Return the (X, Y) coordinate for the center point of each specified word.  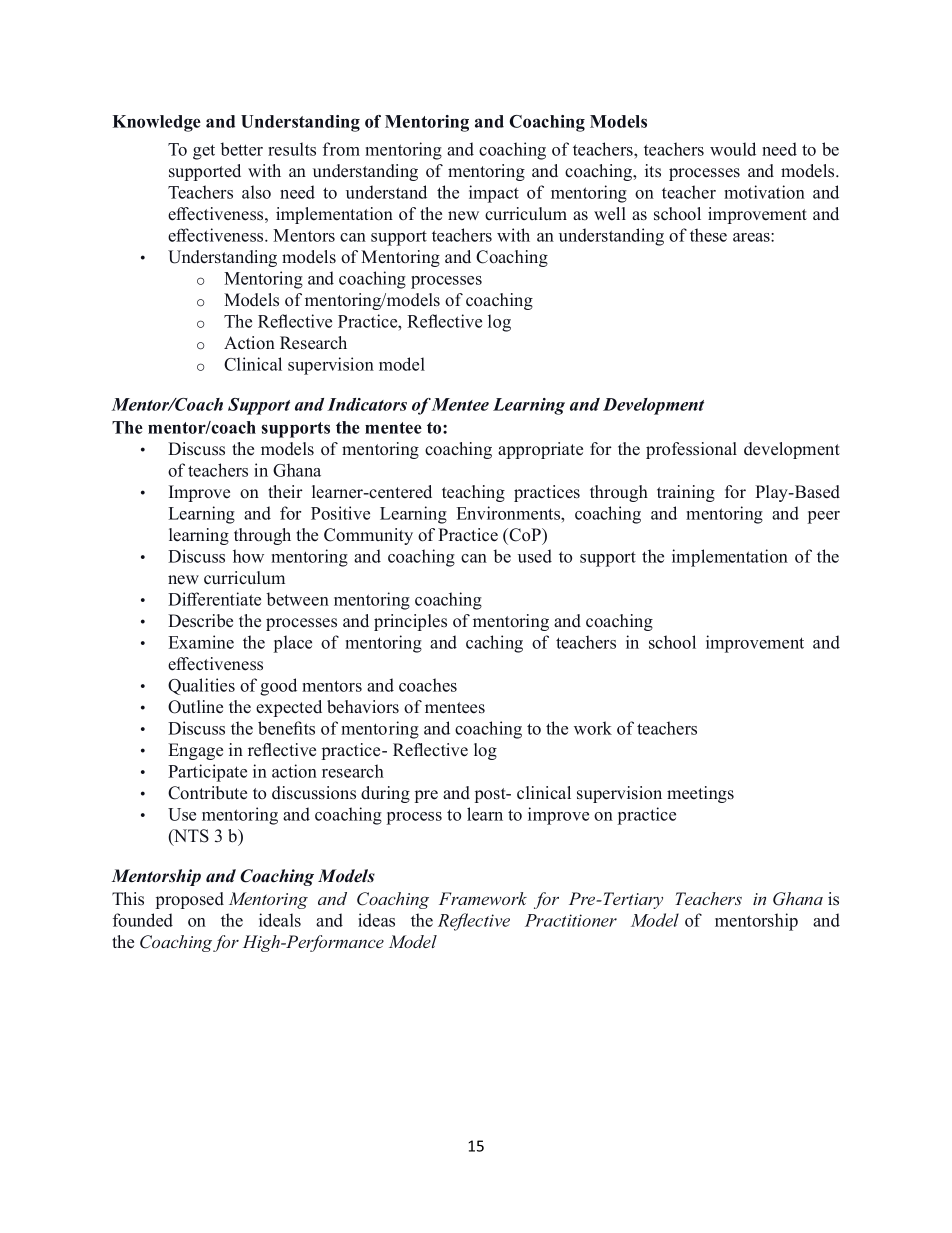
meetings (700, 794)
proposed (189, 900)
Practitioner (571, 920)
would (733, 149)
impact (494, 194)
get (204, 152)
